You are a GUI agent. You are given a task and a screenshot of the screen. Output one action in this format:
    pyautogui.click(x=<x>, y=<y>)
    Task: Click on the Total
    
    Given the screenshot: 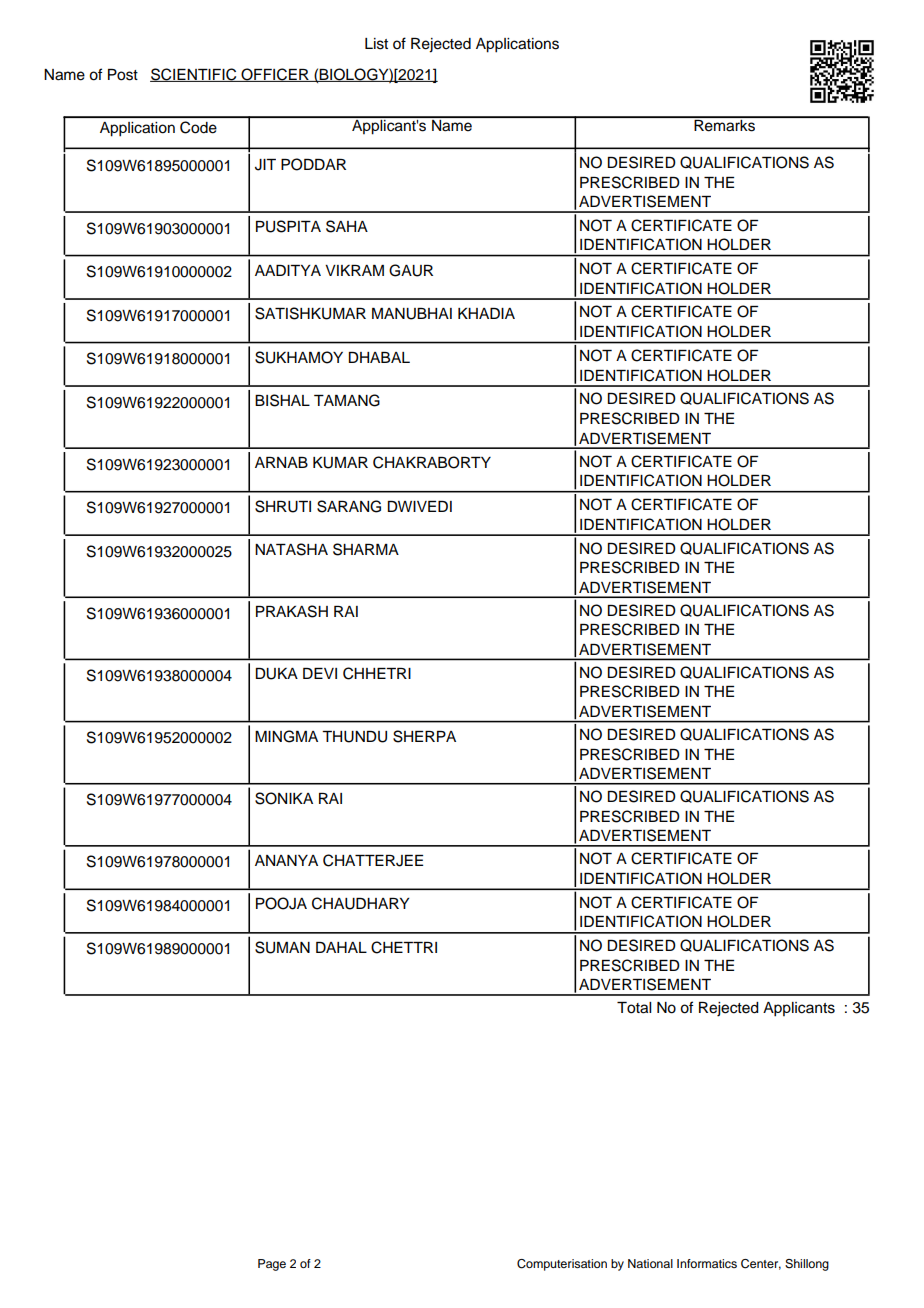 What is the action you would take?
    pyautogui.click(x=634, y=1008)
